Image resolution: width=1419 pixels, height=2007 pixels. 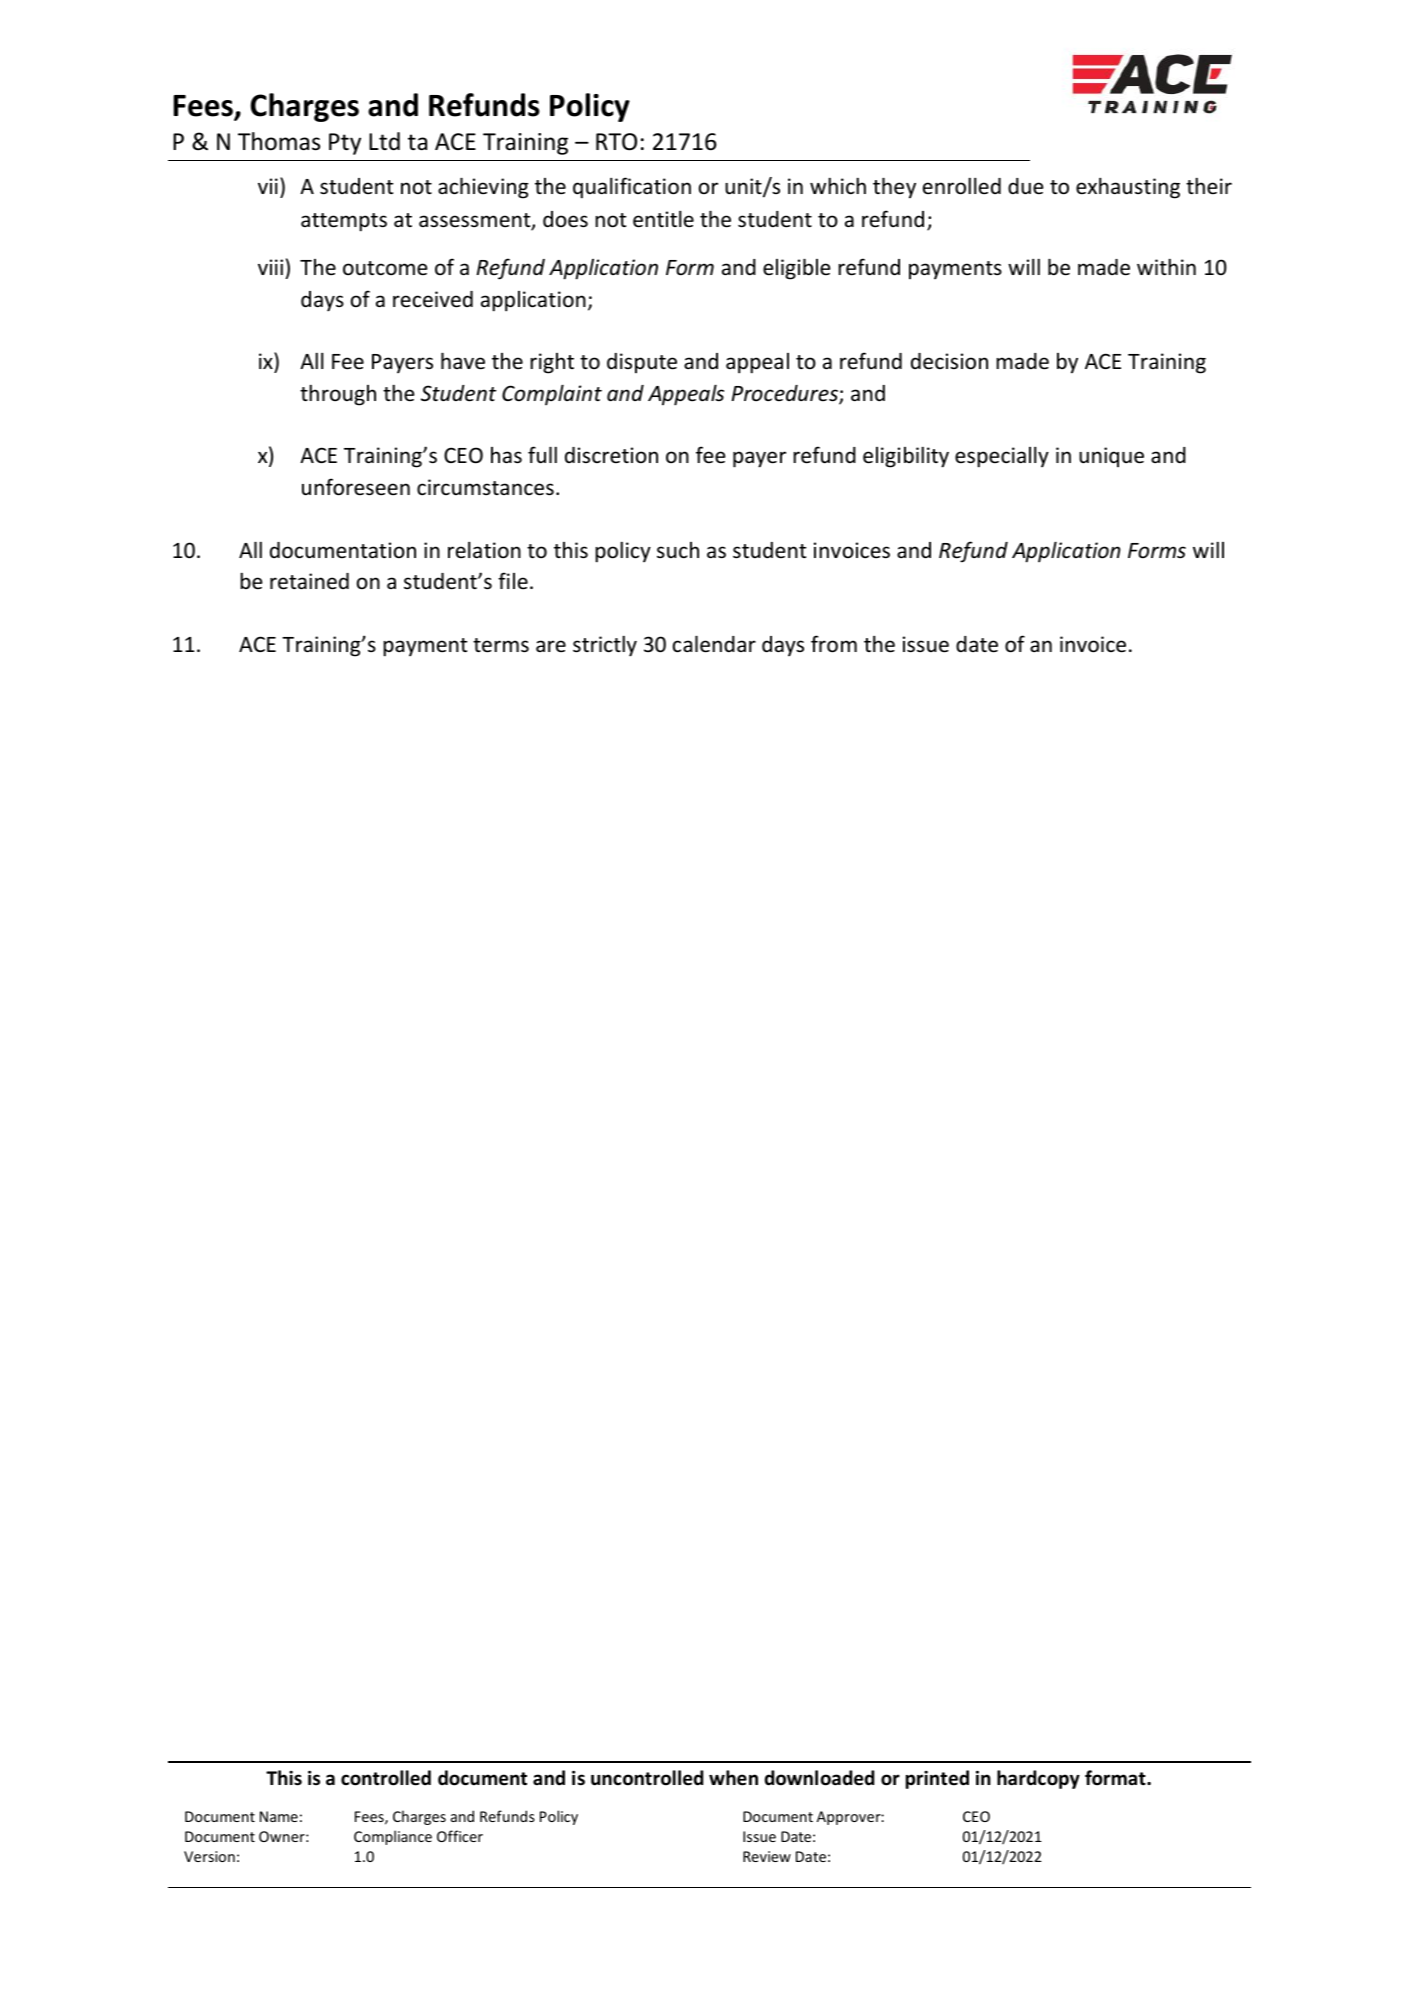 What do you see at coordinates (551, 646) in the screenshot?
I see `are` at bounding box center [551, 646].
